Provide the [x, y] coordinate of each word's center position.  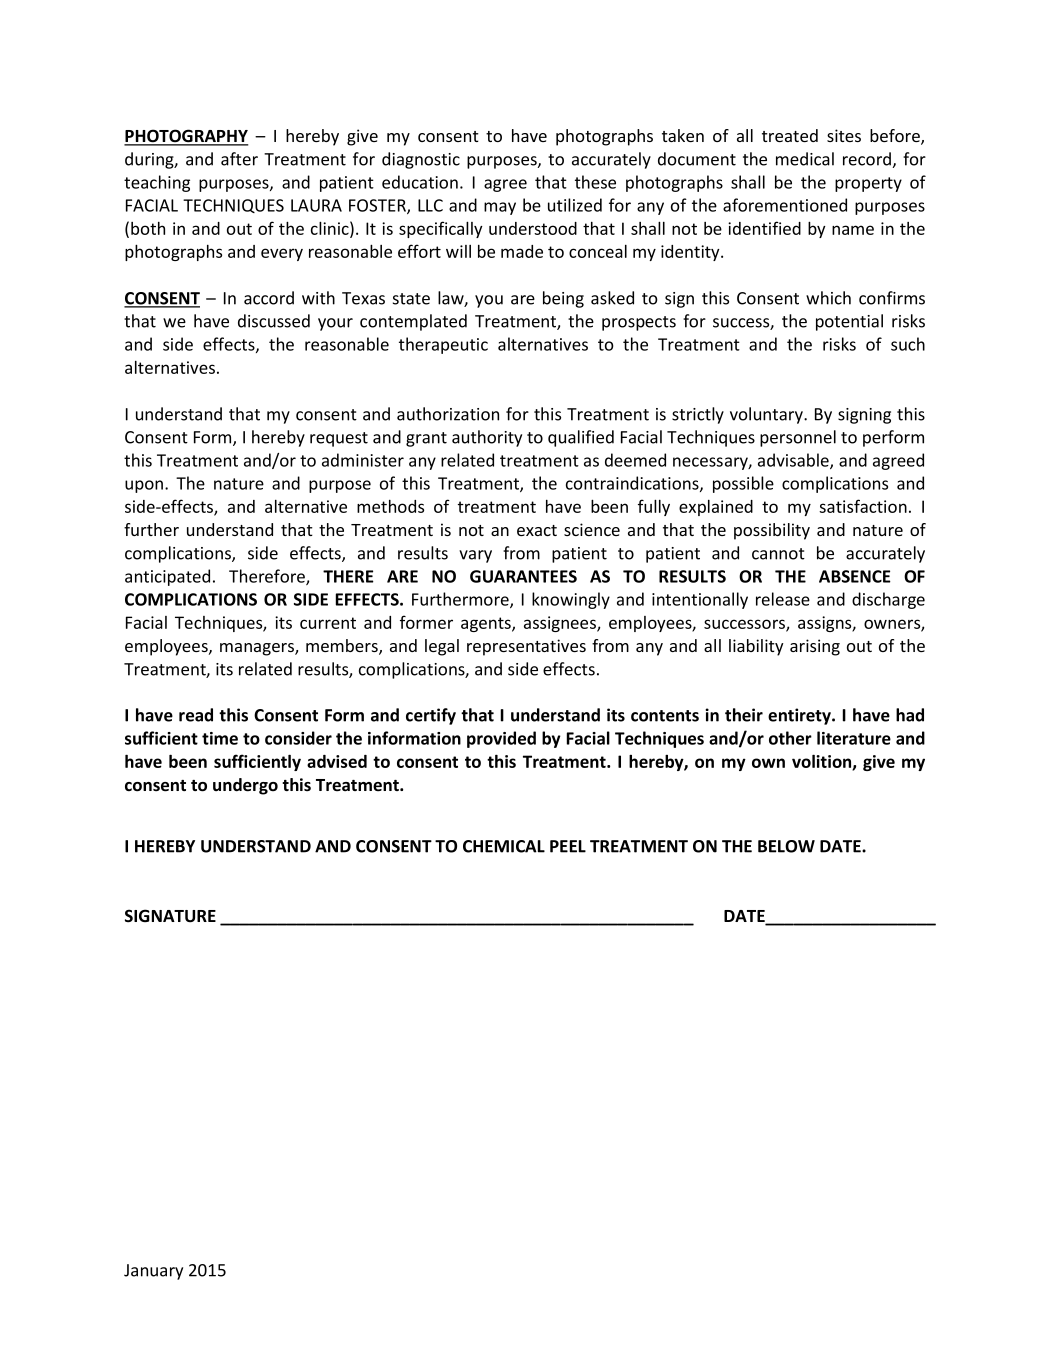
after [239, 159]
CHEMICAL [504, 846]
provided [501, 739]
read [196, 715]
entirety [800, 716]
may [500, 208]
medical [805, 159]
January [153, 1272]
